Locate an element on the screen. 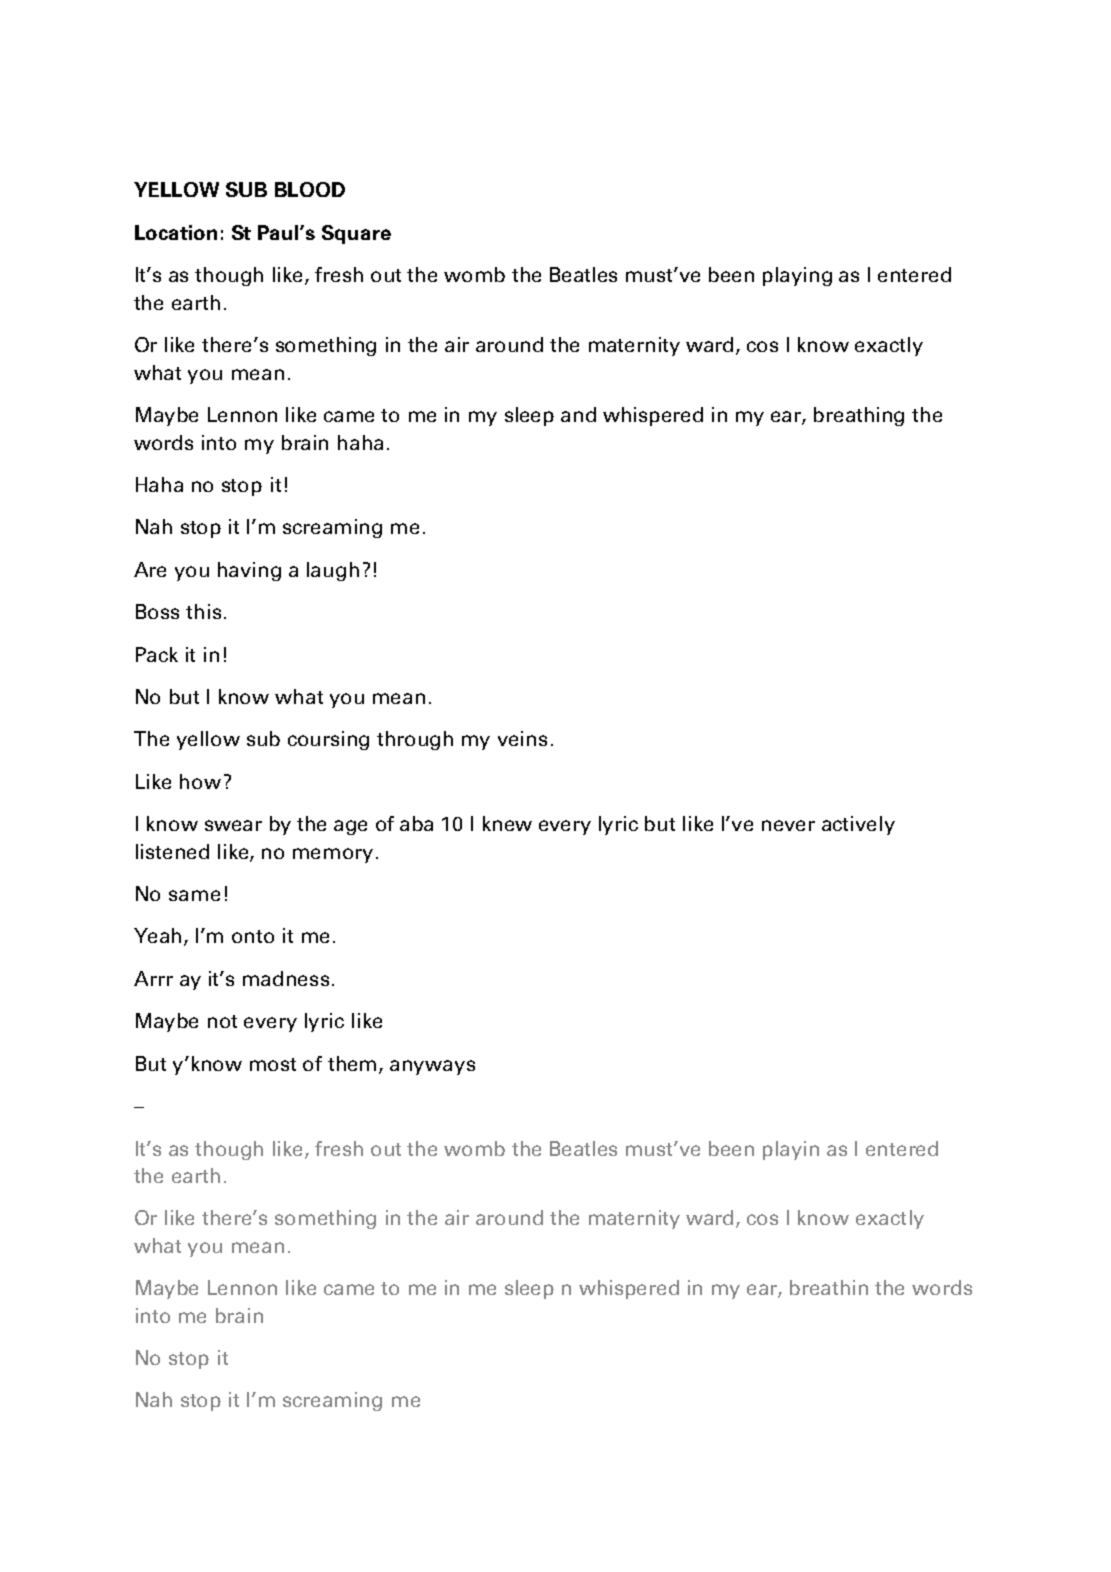 The height and width of the screenshot is (1572, 1111). knew is located at coordinates (507, 823).
